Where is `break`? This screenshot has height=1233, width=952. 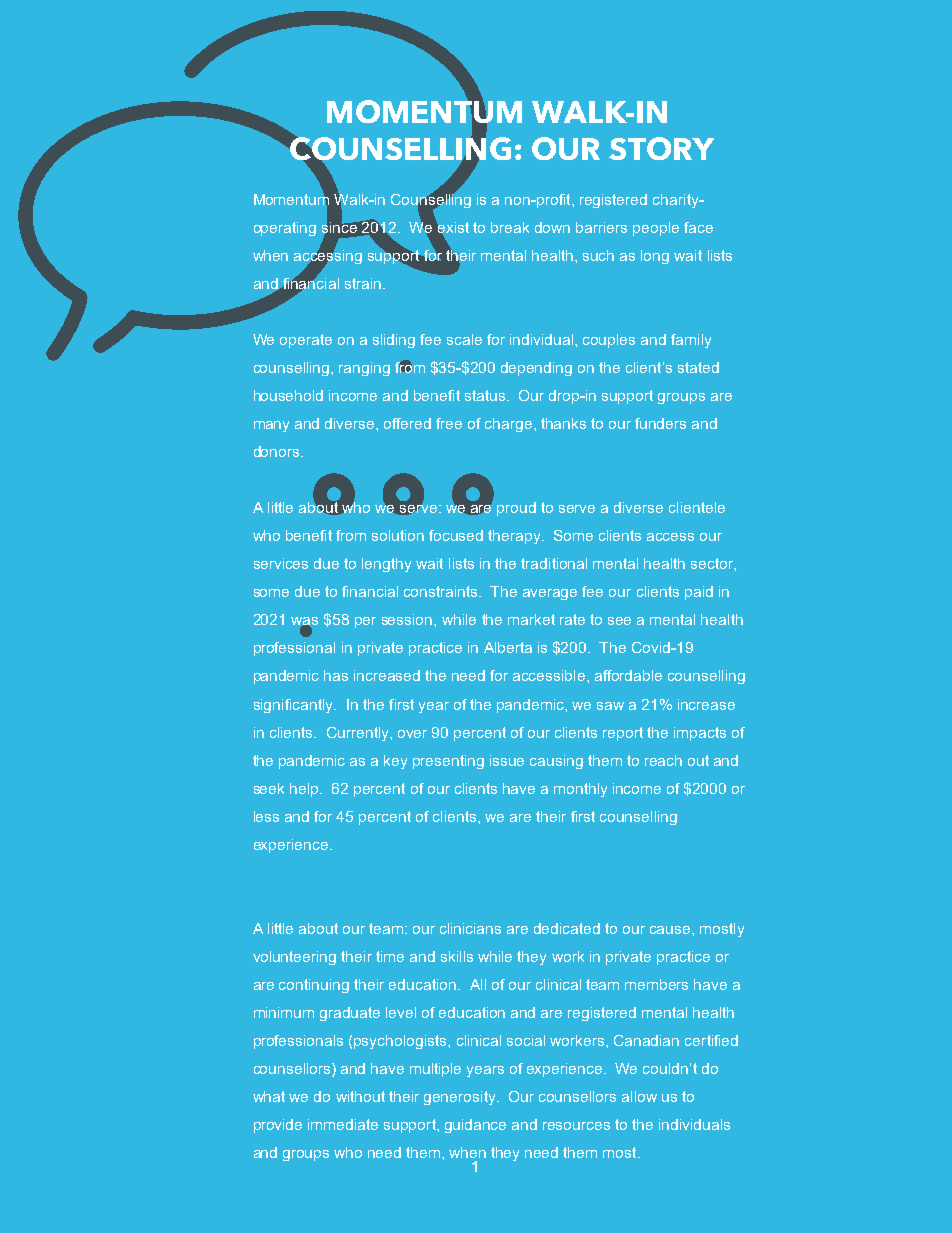 break is located at coordinates (510, 227).
